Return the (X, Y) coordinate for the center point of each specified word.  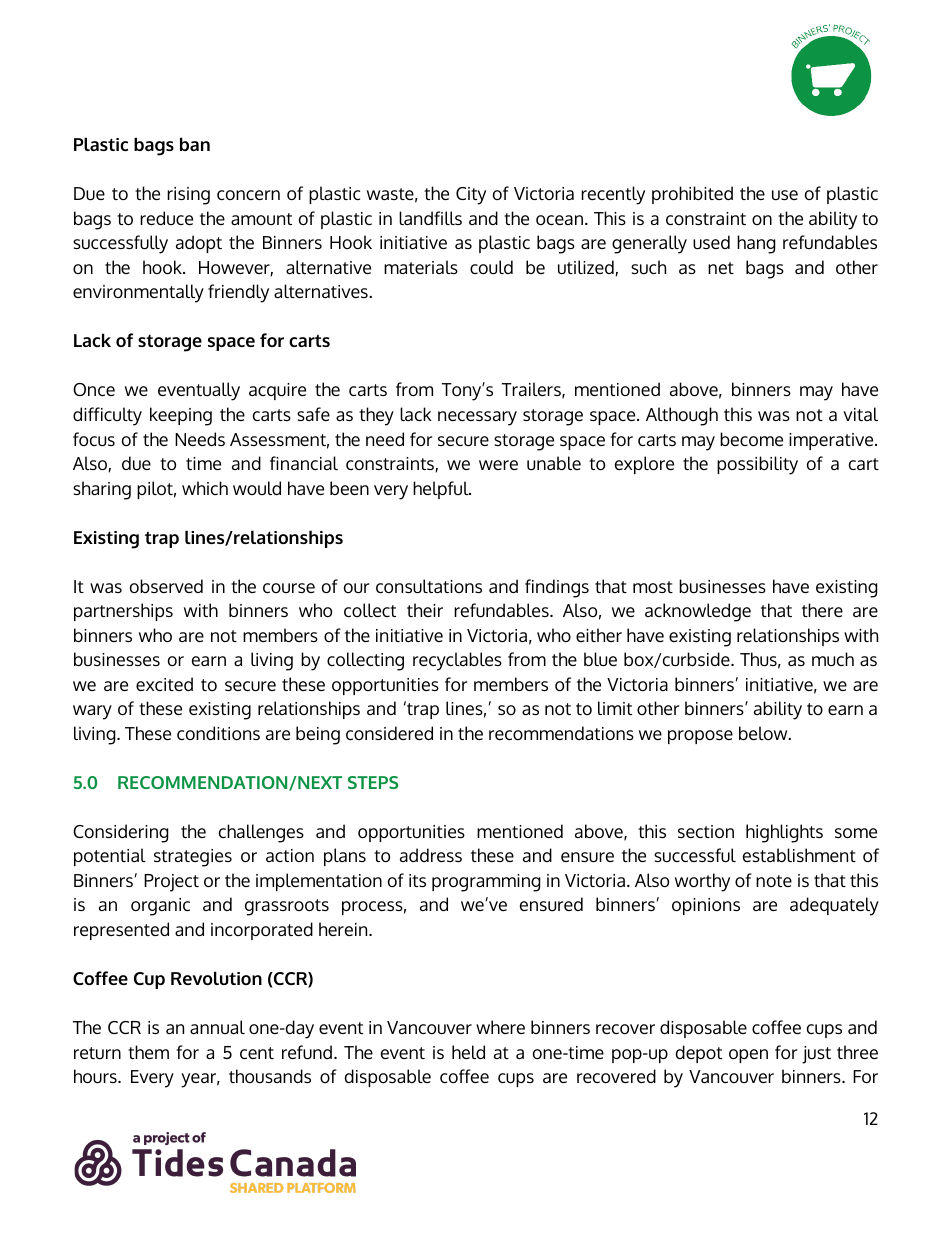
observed (166, 586)
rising (188, 196)
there (822, 610)
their (425, 610)
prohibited (692, 195)
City (471, 196)
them (148, 1052)
